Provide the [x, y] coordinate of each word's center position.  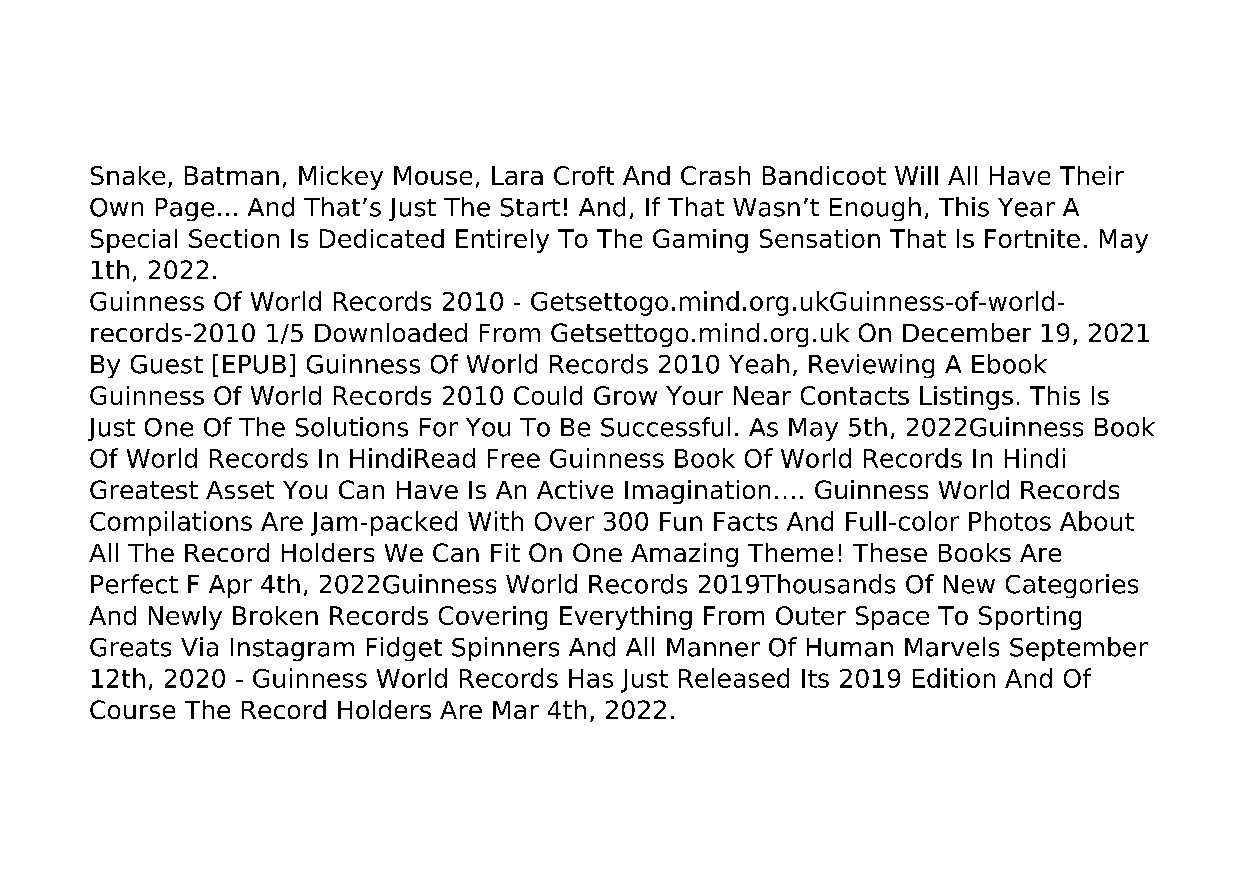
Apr [230, 586]
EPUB [254, 364]
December [967, 332]
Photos [1010, 521]
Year [1026, 207]
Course [132, 709]
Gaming [700, 241]
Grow [625, 395]
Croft [584, 175]
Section [234, 238]
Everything [626, 618]
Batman [232, 175]
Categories [1072, 586]
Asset [240, 490]
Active [575, 489]
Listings [966, 398]
